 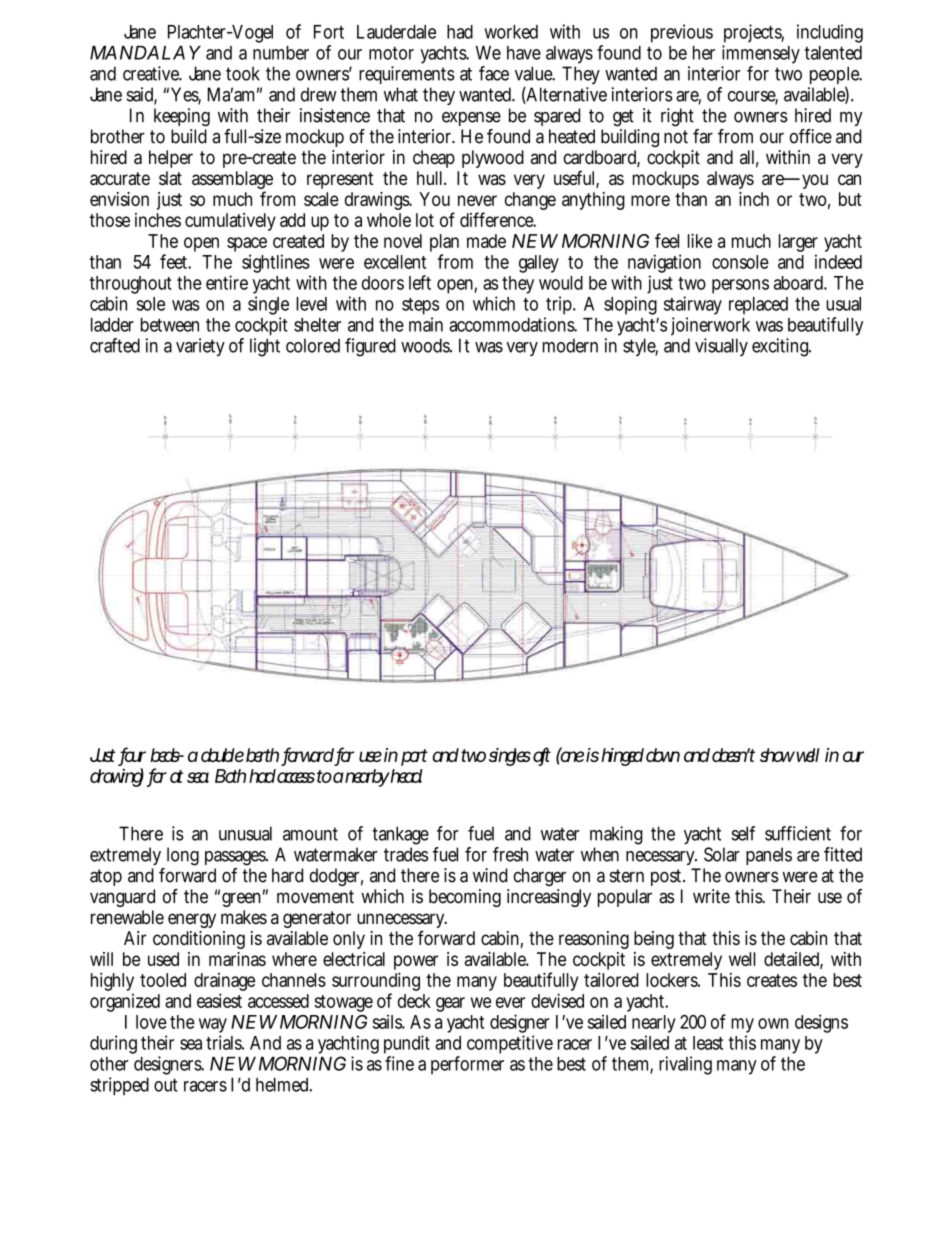 What do you see at coordinates (781, 347) in the screenshot?
I see `exciting` at bounding box center [781, 347].
